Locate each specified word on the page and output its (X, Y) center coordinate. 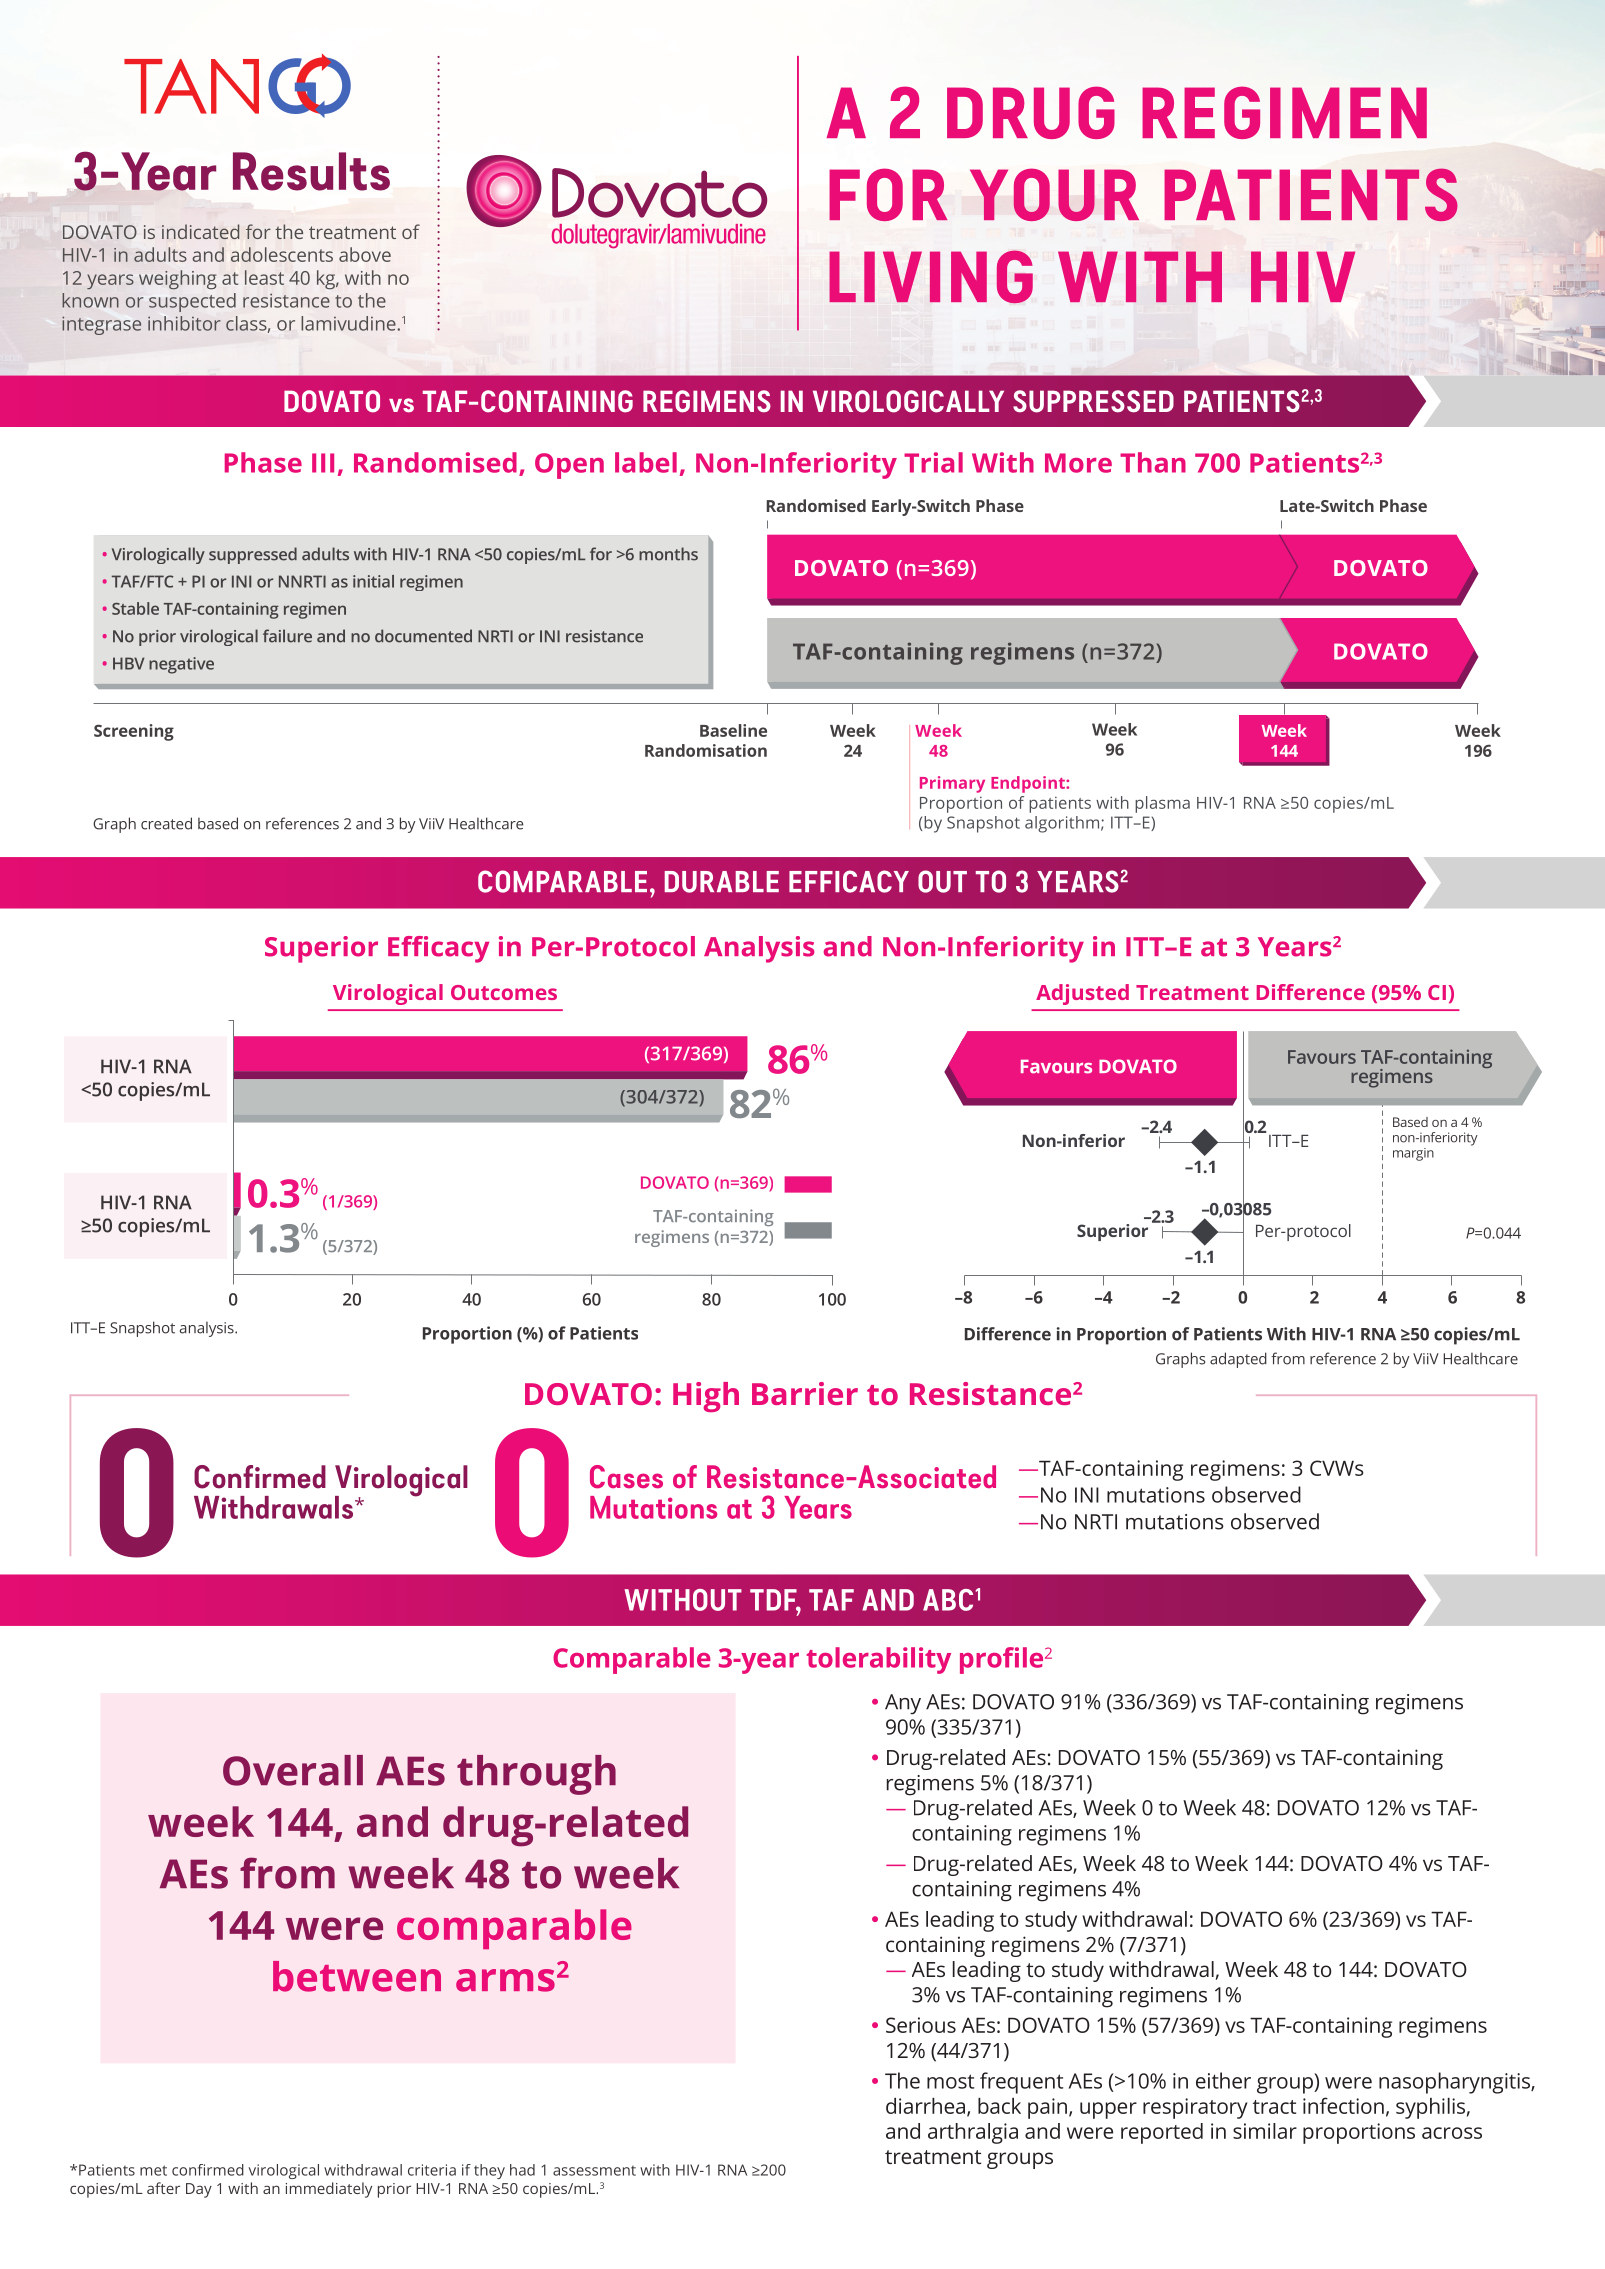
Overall (293, 1770)
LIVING (931, 276)
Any (903, 1704)
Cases (626, 1477)
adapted (1238, 1360)
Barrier (805, 1393)
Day (199, 2190)
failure (287, 636)
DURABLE (722, 882)
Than (1153, 462)
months (668, 554)
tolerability (878, 1660)
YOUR (1054, 194)
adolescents (282, 254)
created (166, 823)
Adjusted (1082, 994)
